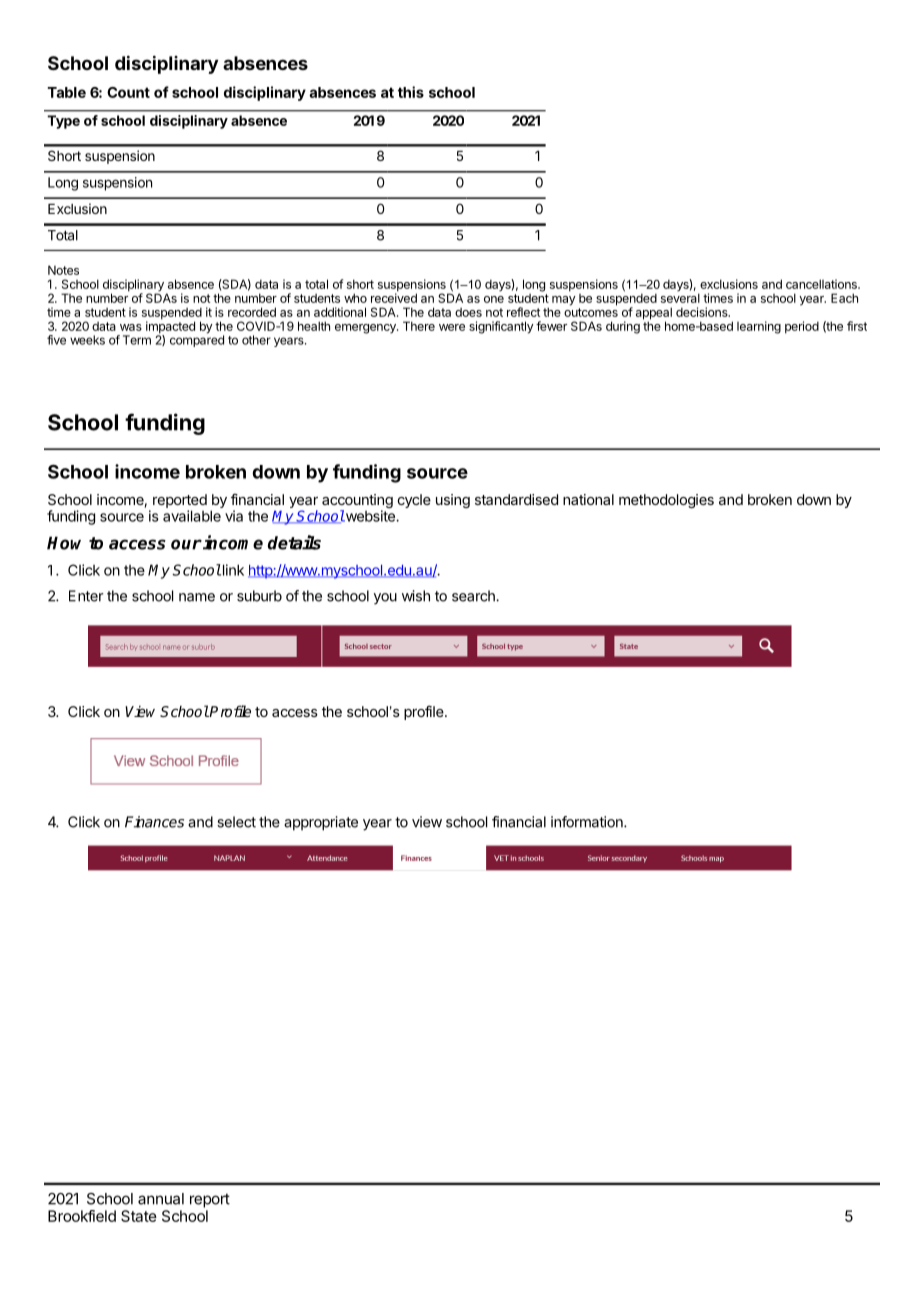 Image resolution: width=924 pixels, height=1308 pixels. I want to click on appropriate, so click(321, 823).
